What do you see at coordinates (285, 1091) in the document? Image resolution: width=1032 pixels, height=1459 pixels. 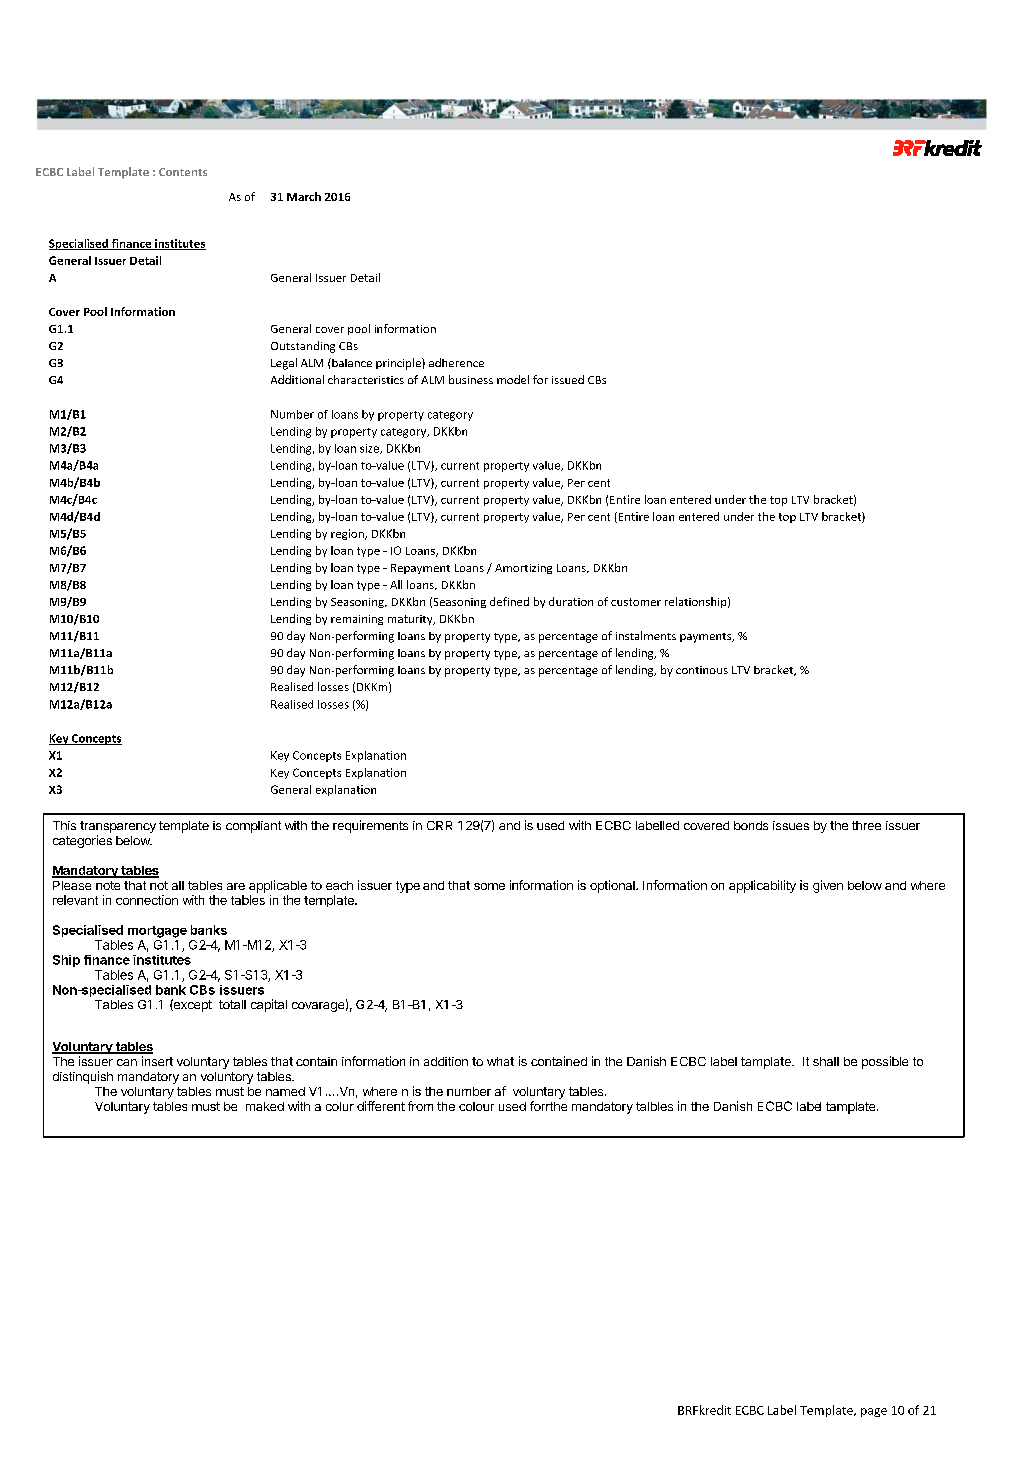 I see `named` at bounding box center [285, 1091].
